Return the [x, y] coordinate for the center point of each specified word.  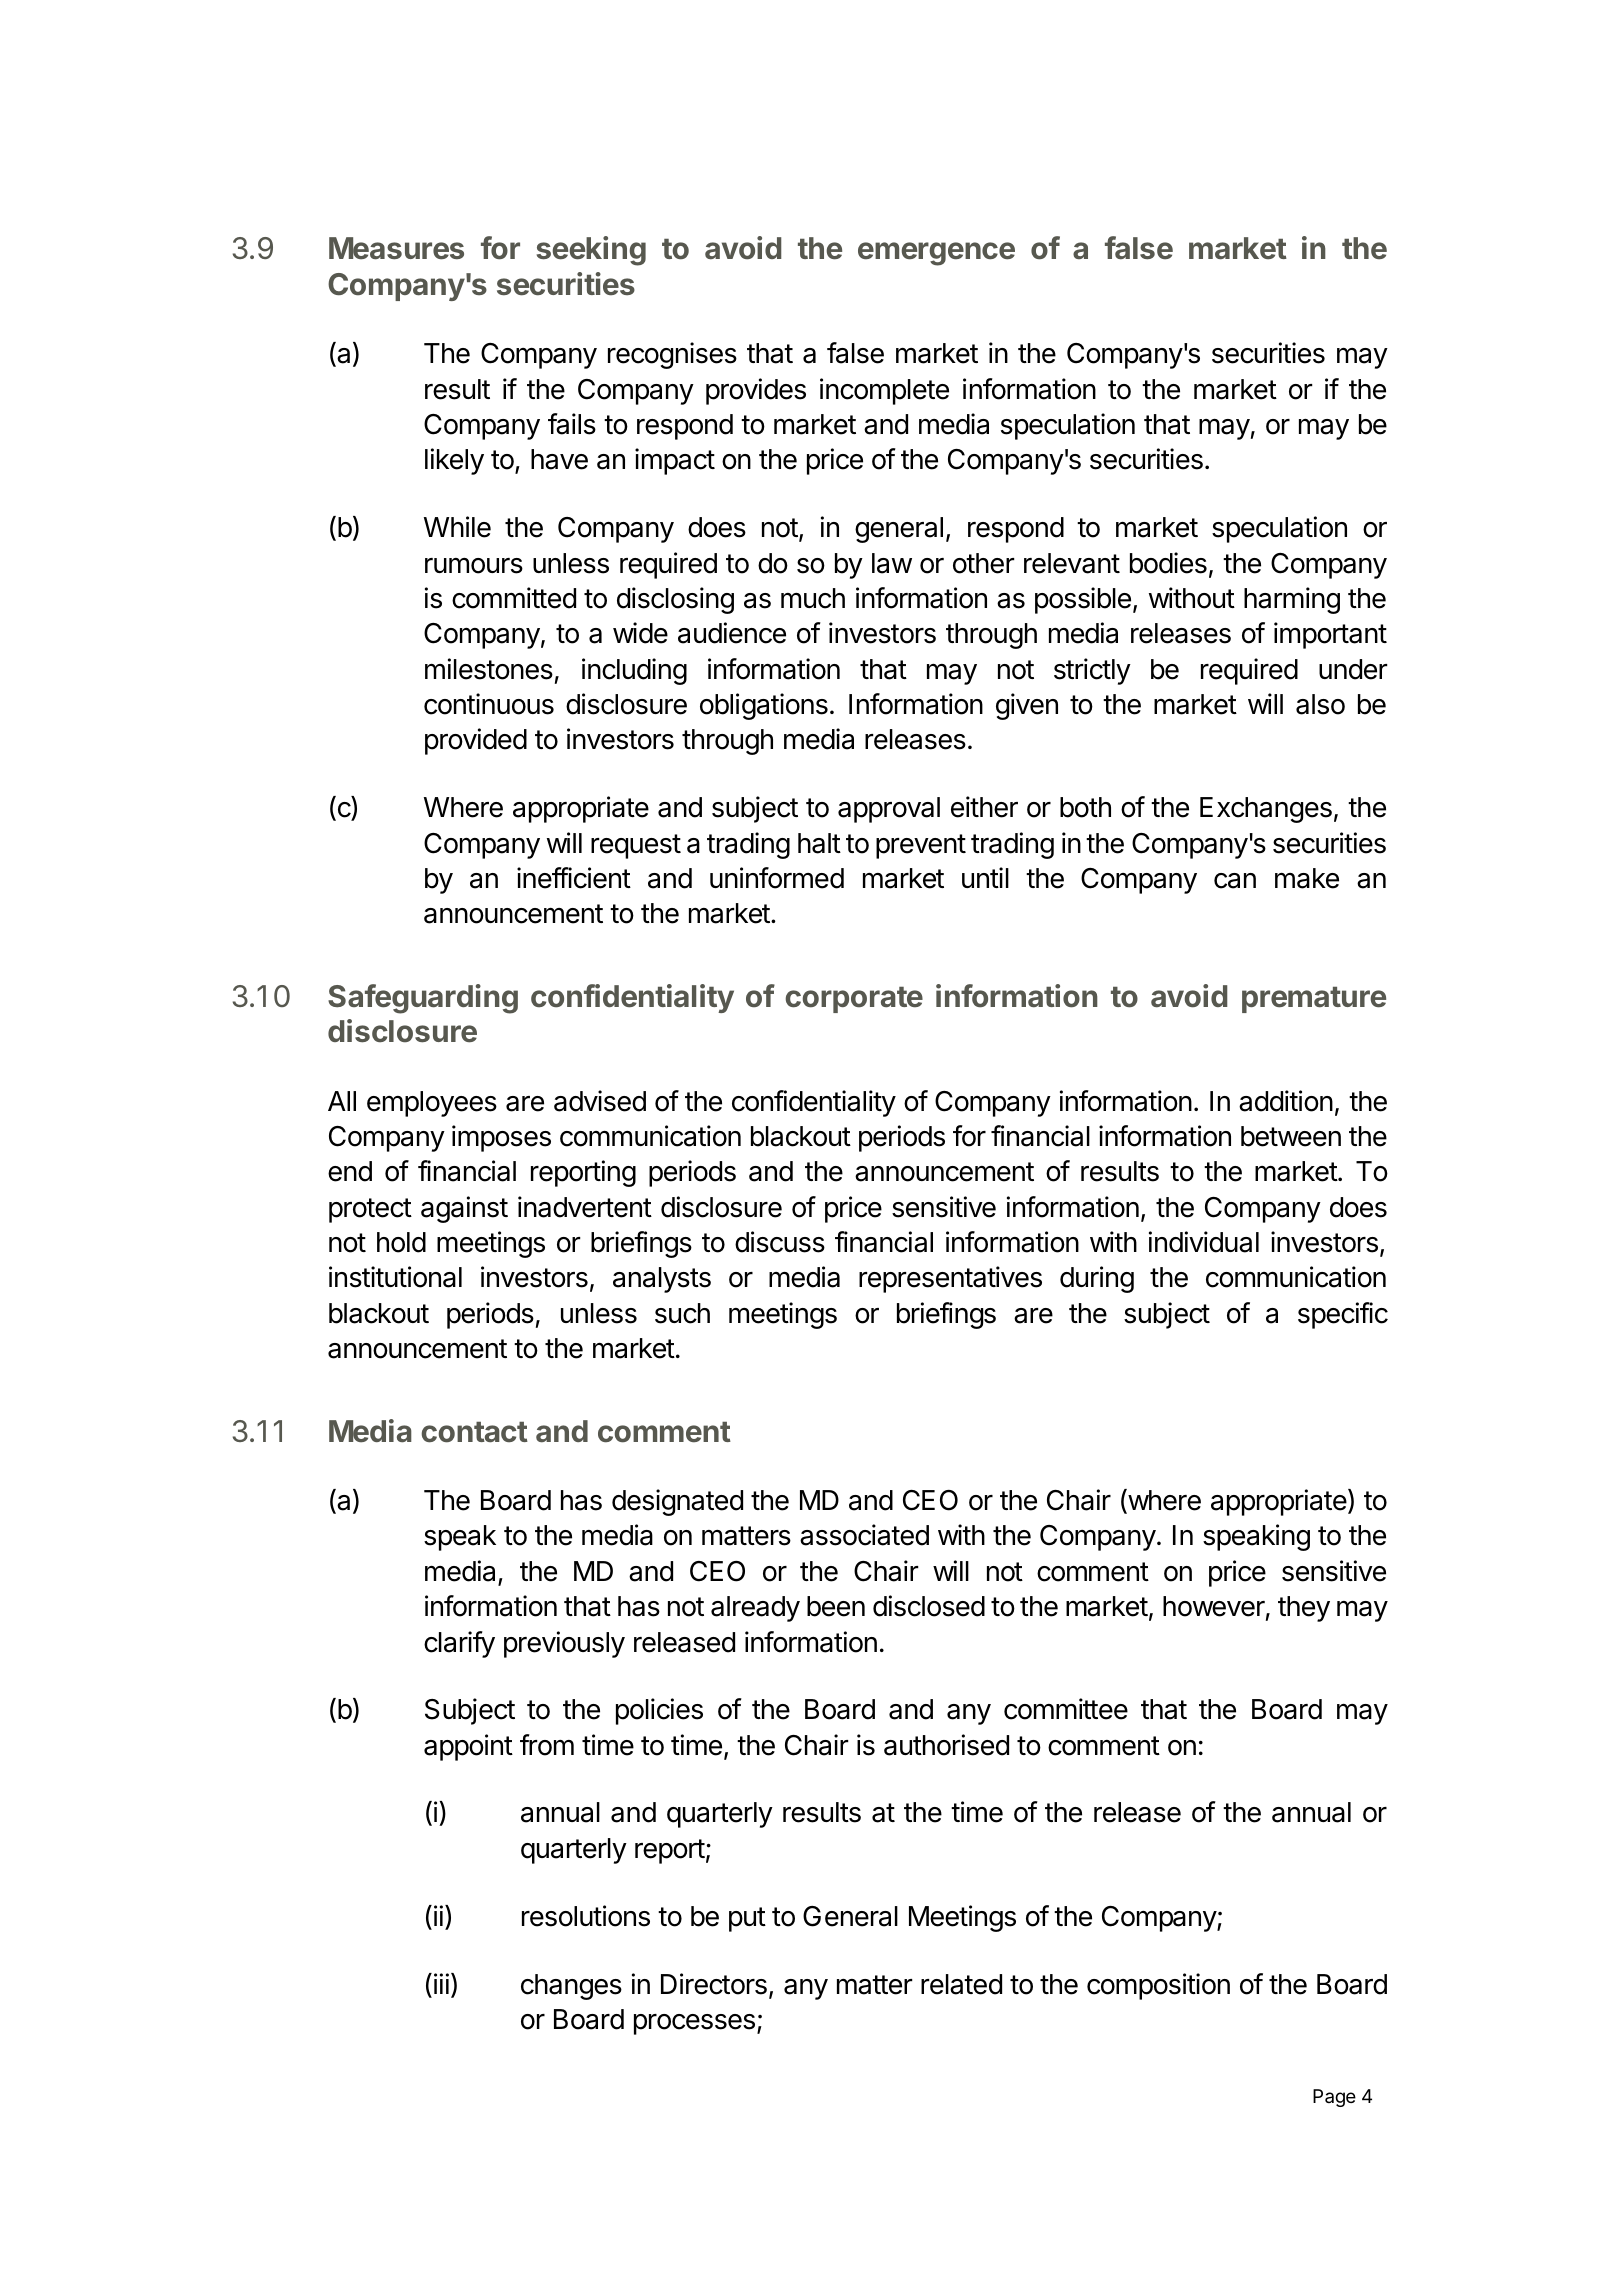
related [961, 1984]
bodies [1168, 563]
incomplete [884, 391]
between [1291, 1136]
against [464, 1209]
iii [441, 1983]
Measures [396, 248]
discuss [780, 1242]
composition [1158, 1986]
